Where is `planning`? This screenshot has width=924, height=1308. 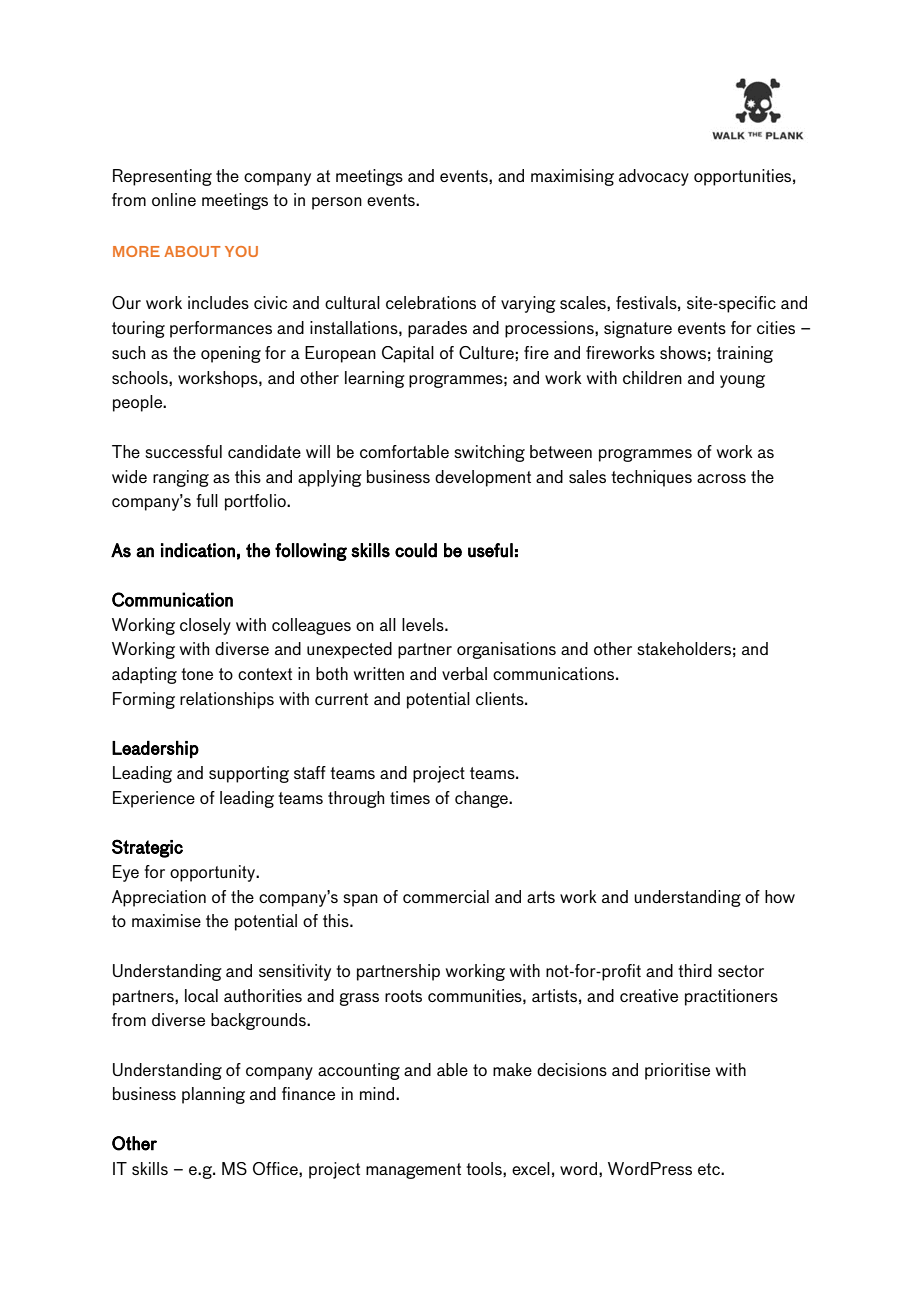
planning is located at coordinates (213, 1095).
